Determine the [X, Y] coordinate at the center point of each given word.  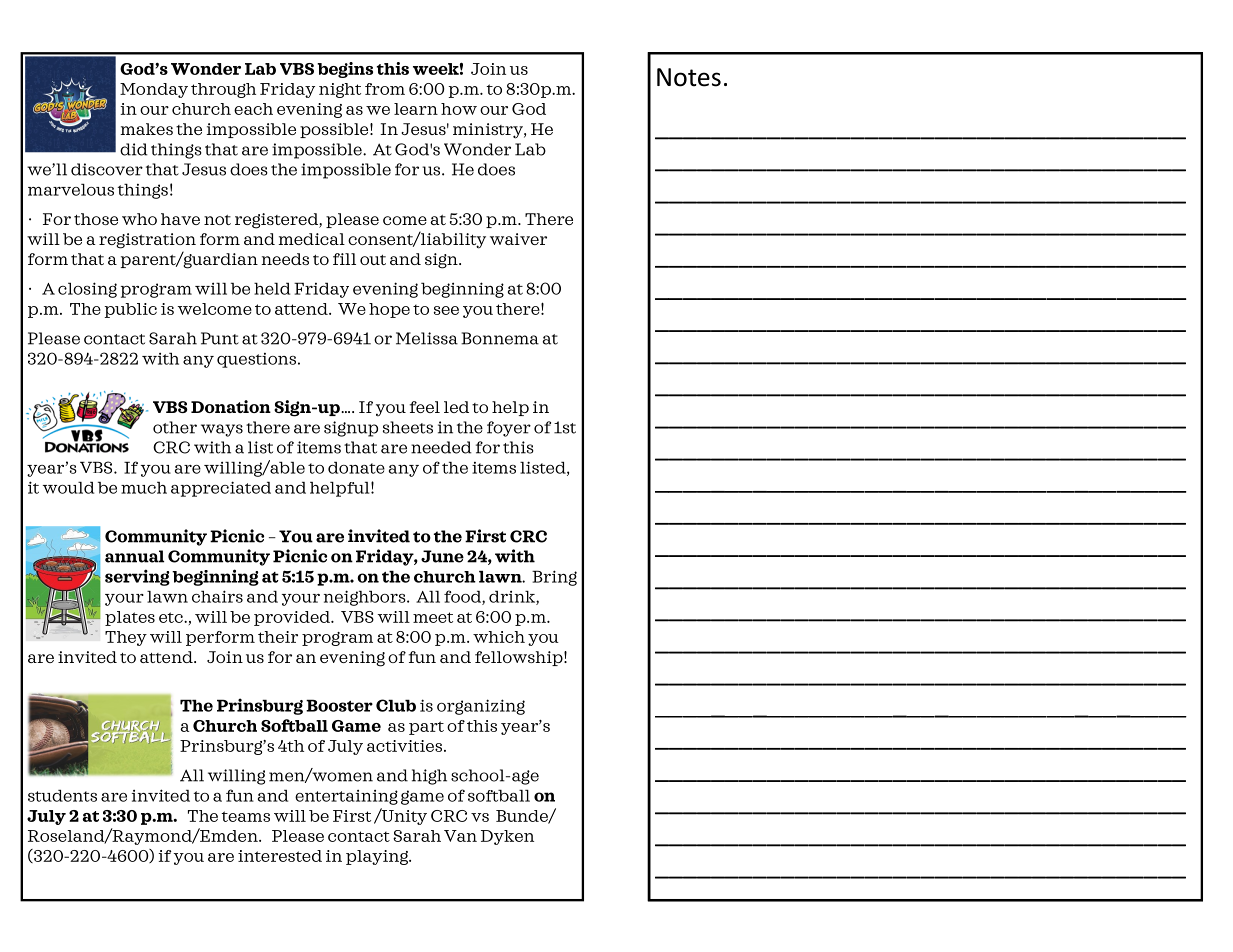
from [385, 89]
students [62, 796]
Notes [689, 77]
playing [378, 857]
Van [460, 836]
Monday [154, 90]
